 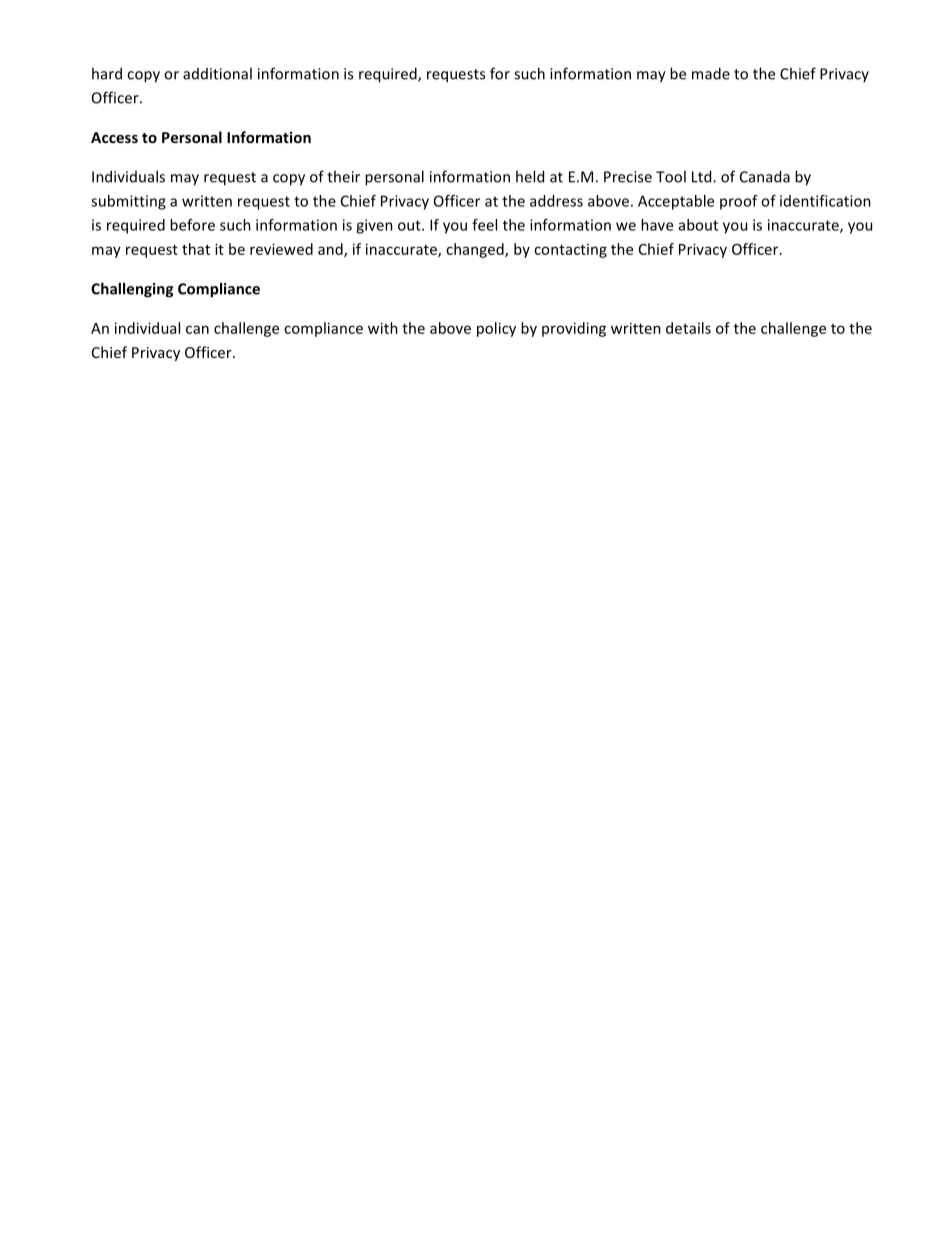 What do you see at coordinates (217, 73) in the screenshot?
I see `additional` at bounding box center [217, 73].
